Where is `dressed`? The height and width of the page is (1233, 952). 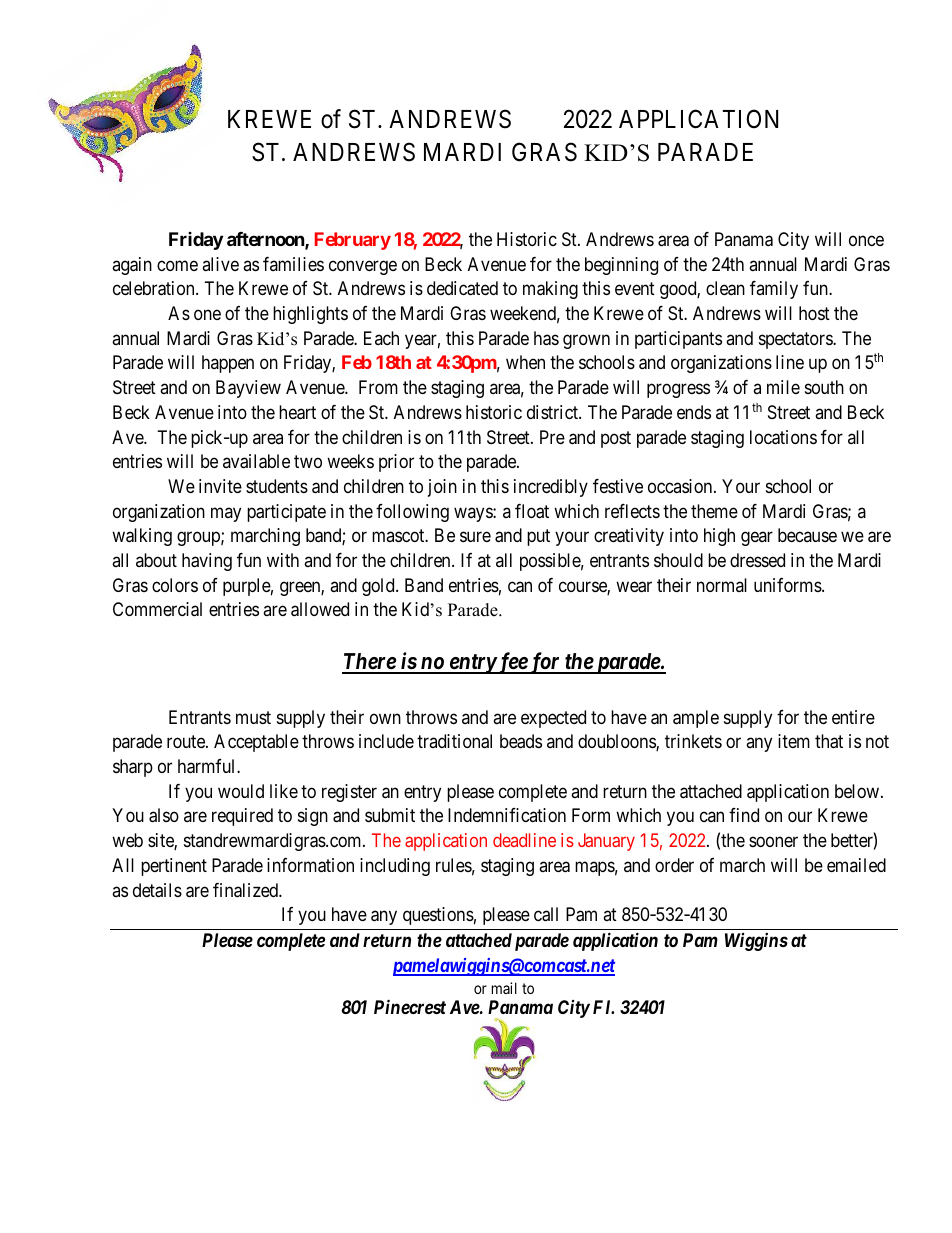 dressed is located at coordinates (757, 560).
